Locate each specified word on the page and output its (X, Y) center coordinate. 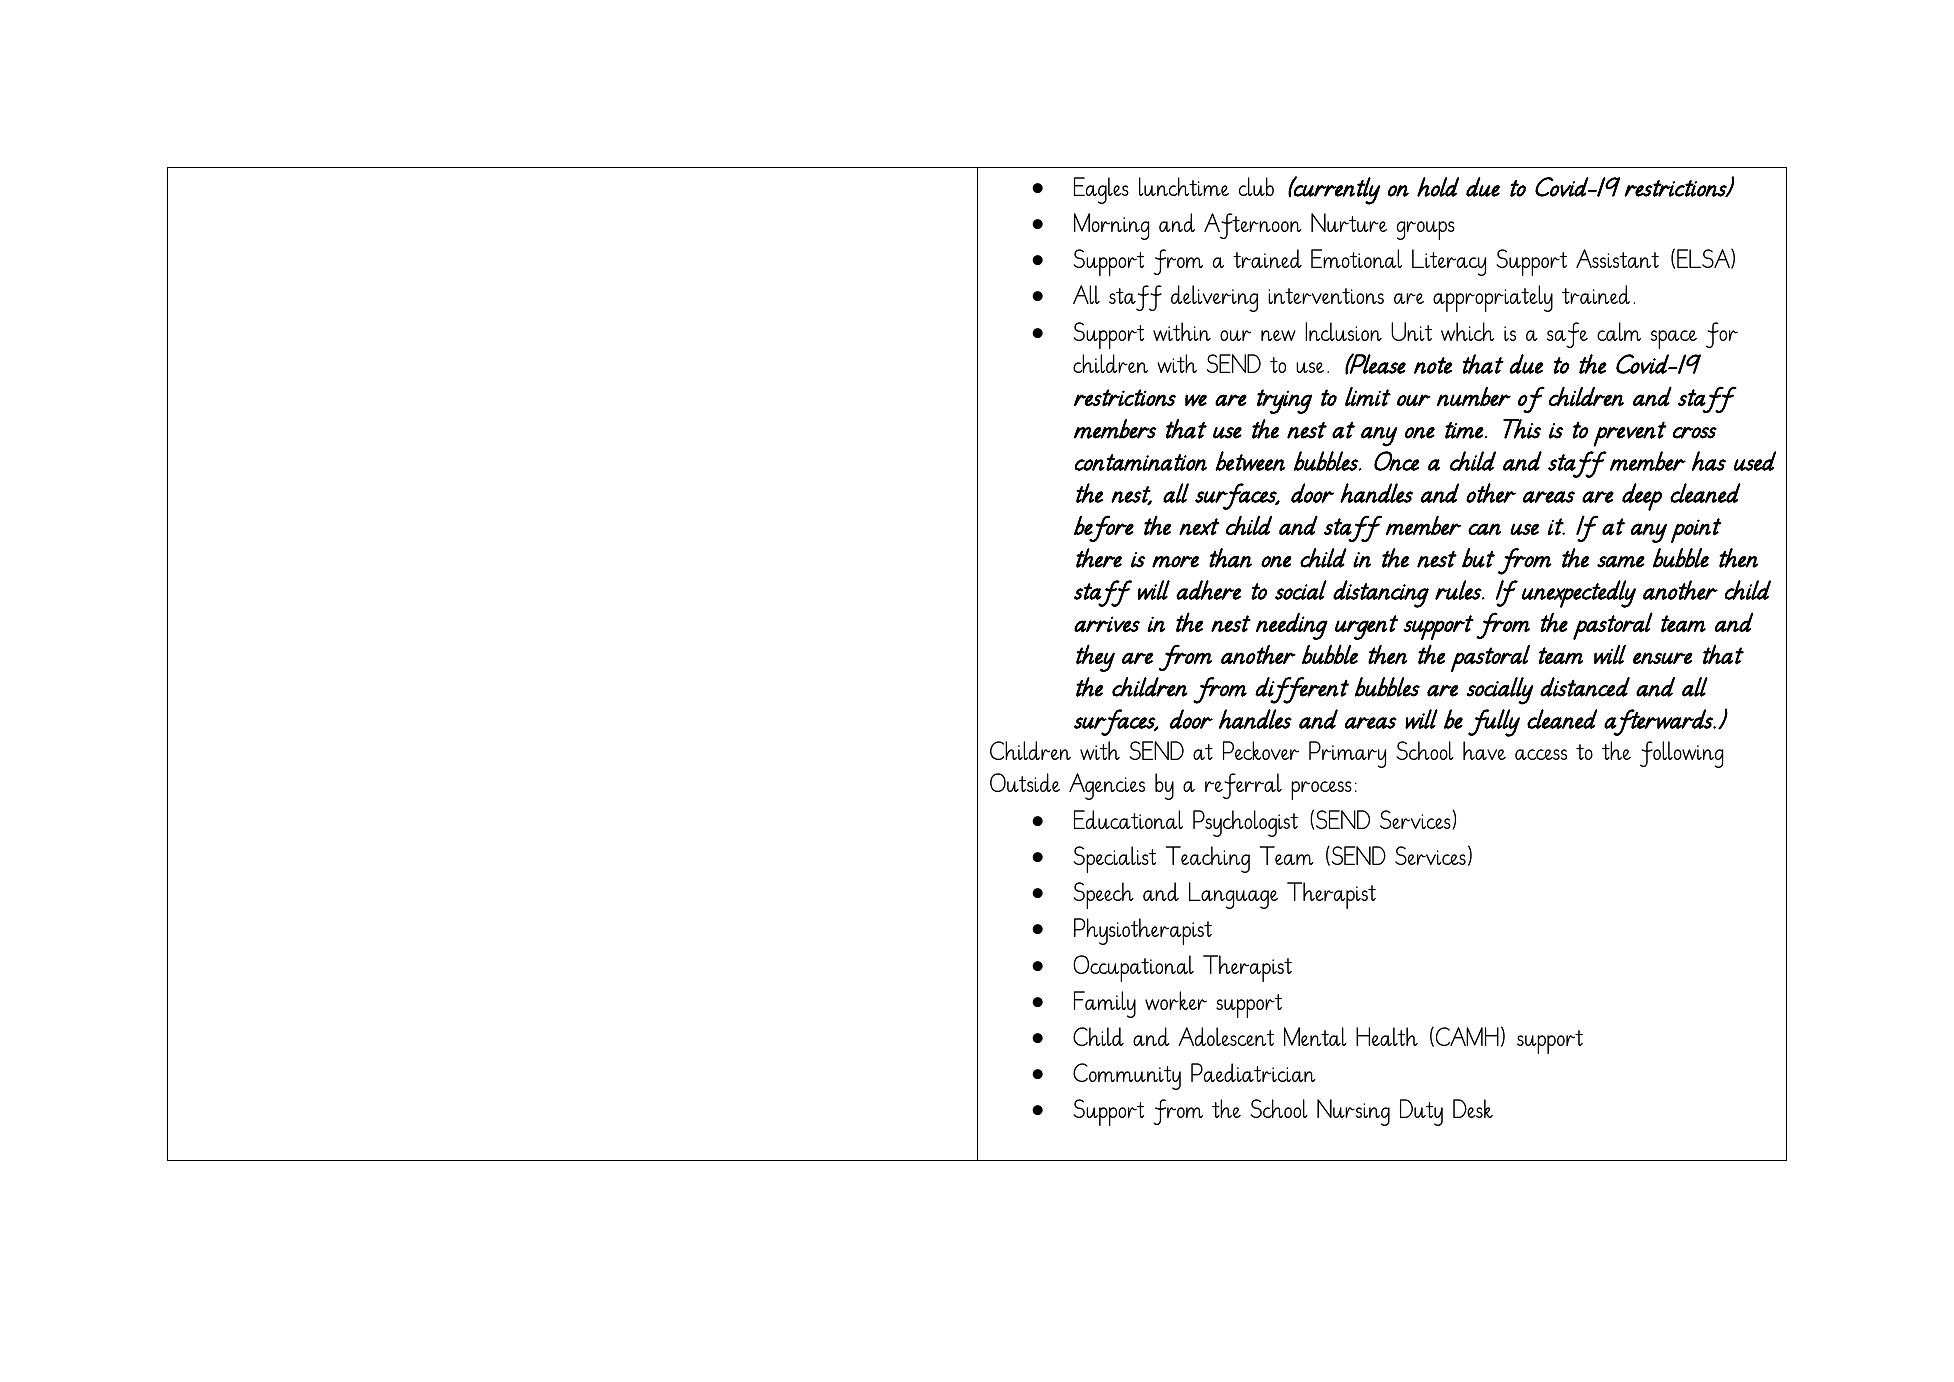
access (1541, 754)
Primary (1347, 754)
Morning (1112, 226)
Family (1105, 1004)
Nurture (1349, 222)
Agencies (1107, 786)
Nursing (1353, 1112)
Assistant (1617, 258)
